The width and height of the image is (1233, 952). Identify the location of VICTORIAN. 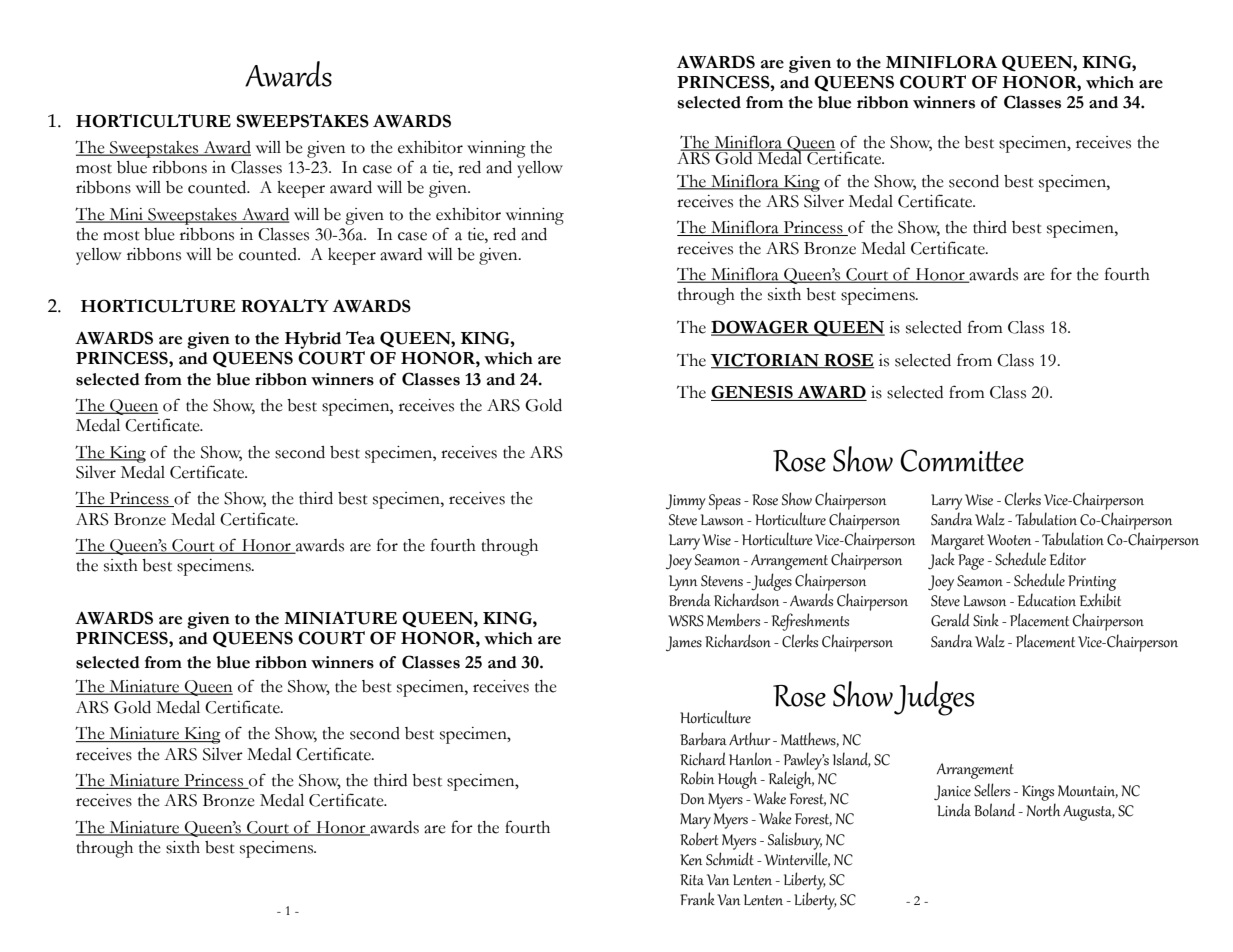
(766, 360).
